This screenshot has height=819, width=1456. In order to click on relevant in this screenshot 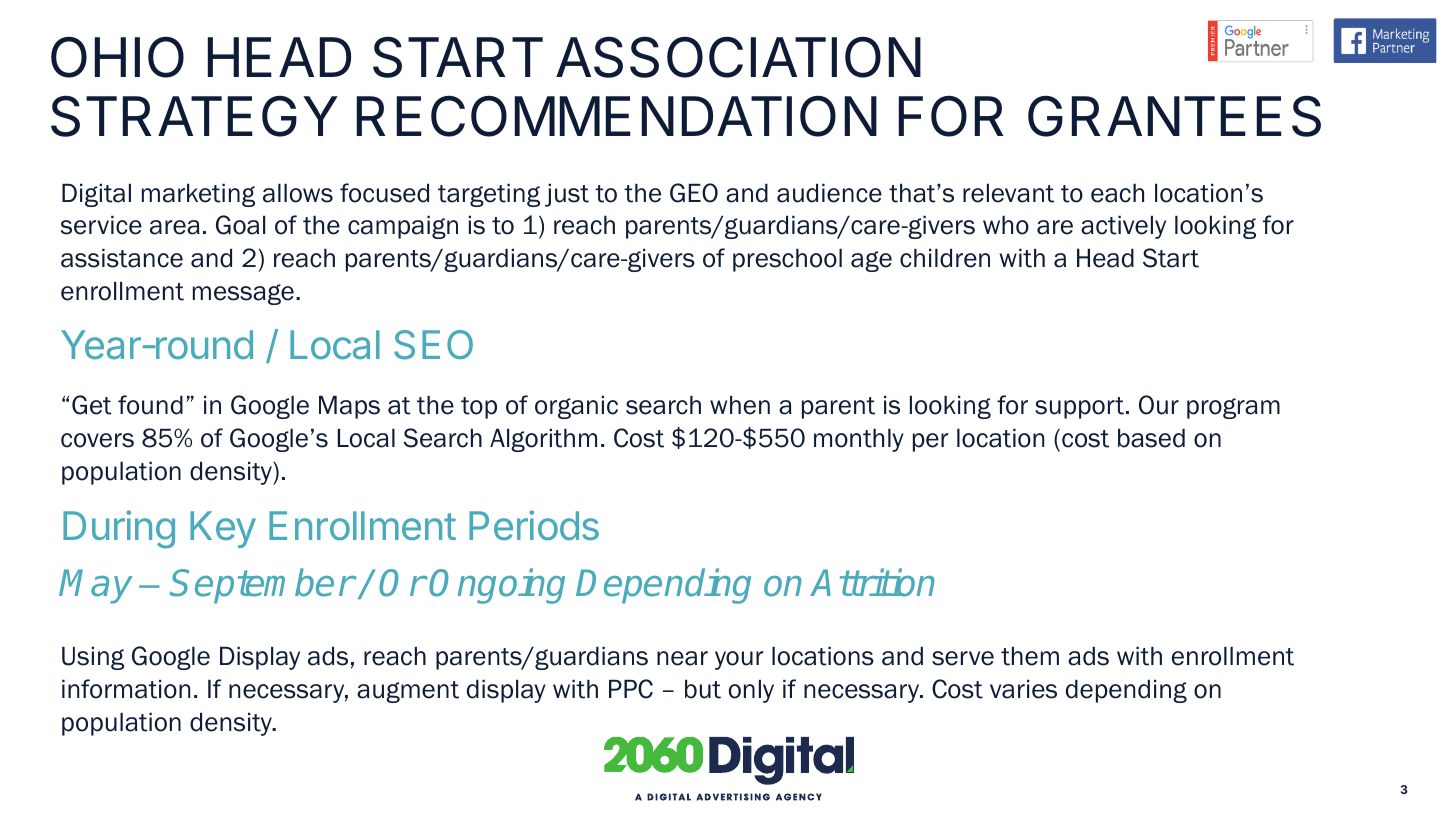, I will do `click(1008, 193)`.
